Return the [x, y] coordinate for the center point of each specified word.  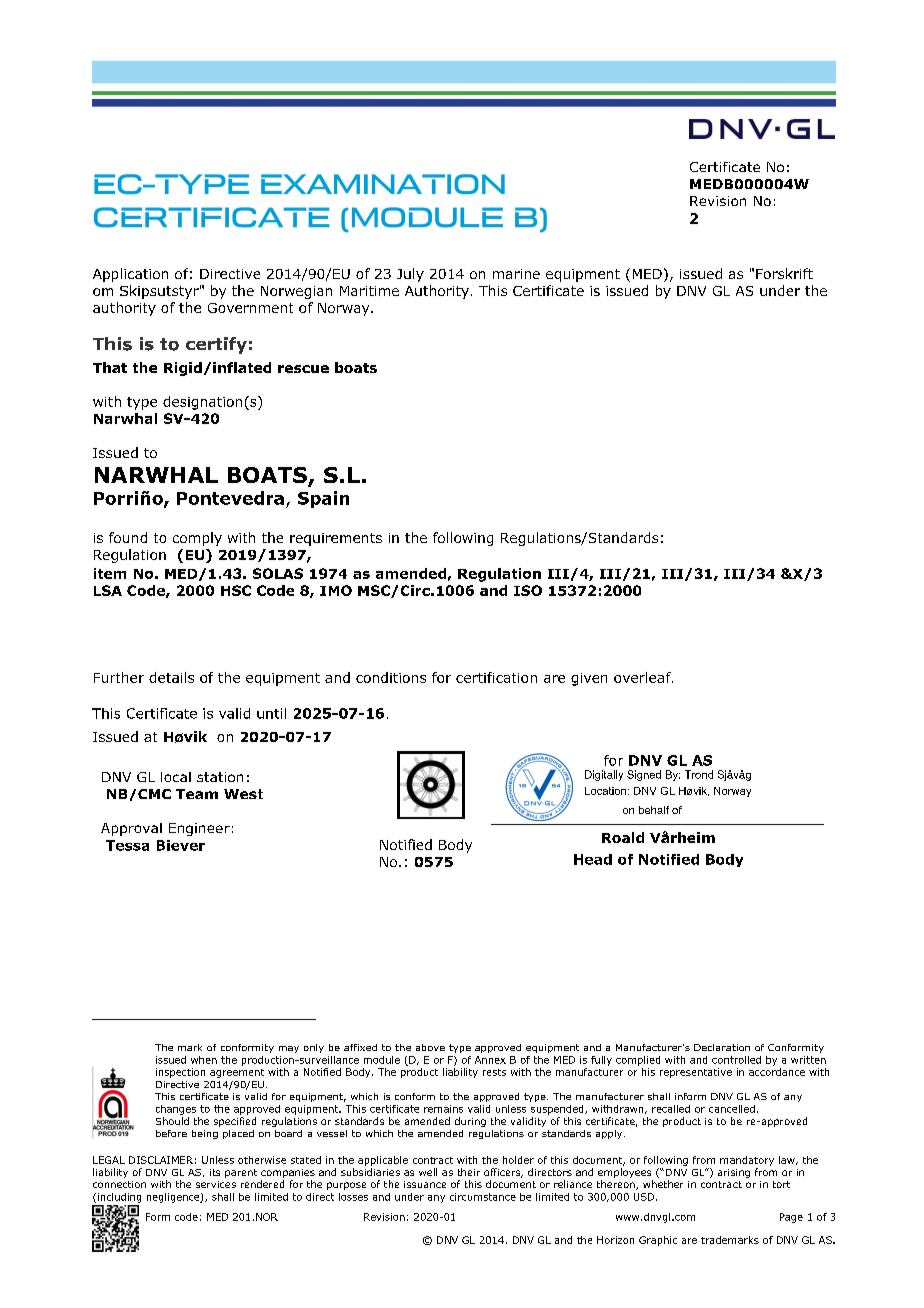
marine [516, 274]
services [216, 1184]
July [410, 275]
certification [496, 677]
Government [250, 308]
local [176, 777]
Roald [623, 837]
